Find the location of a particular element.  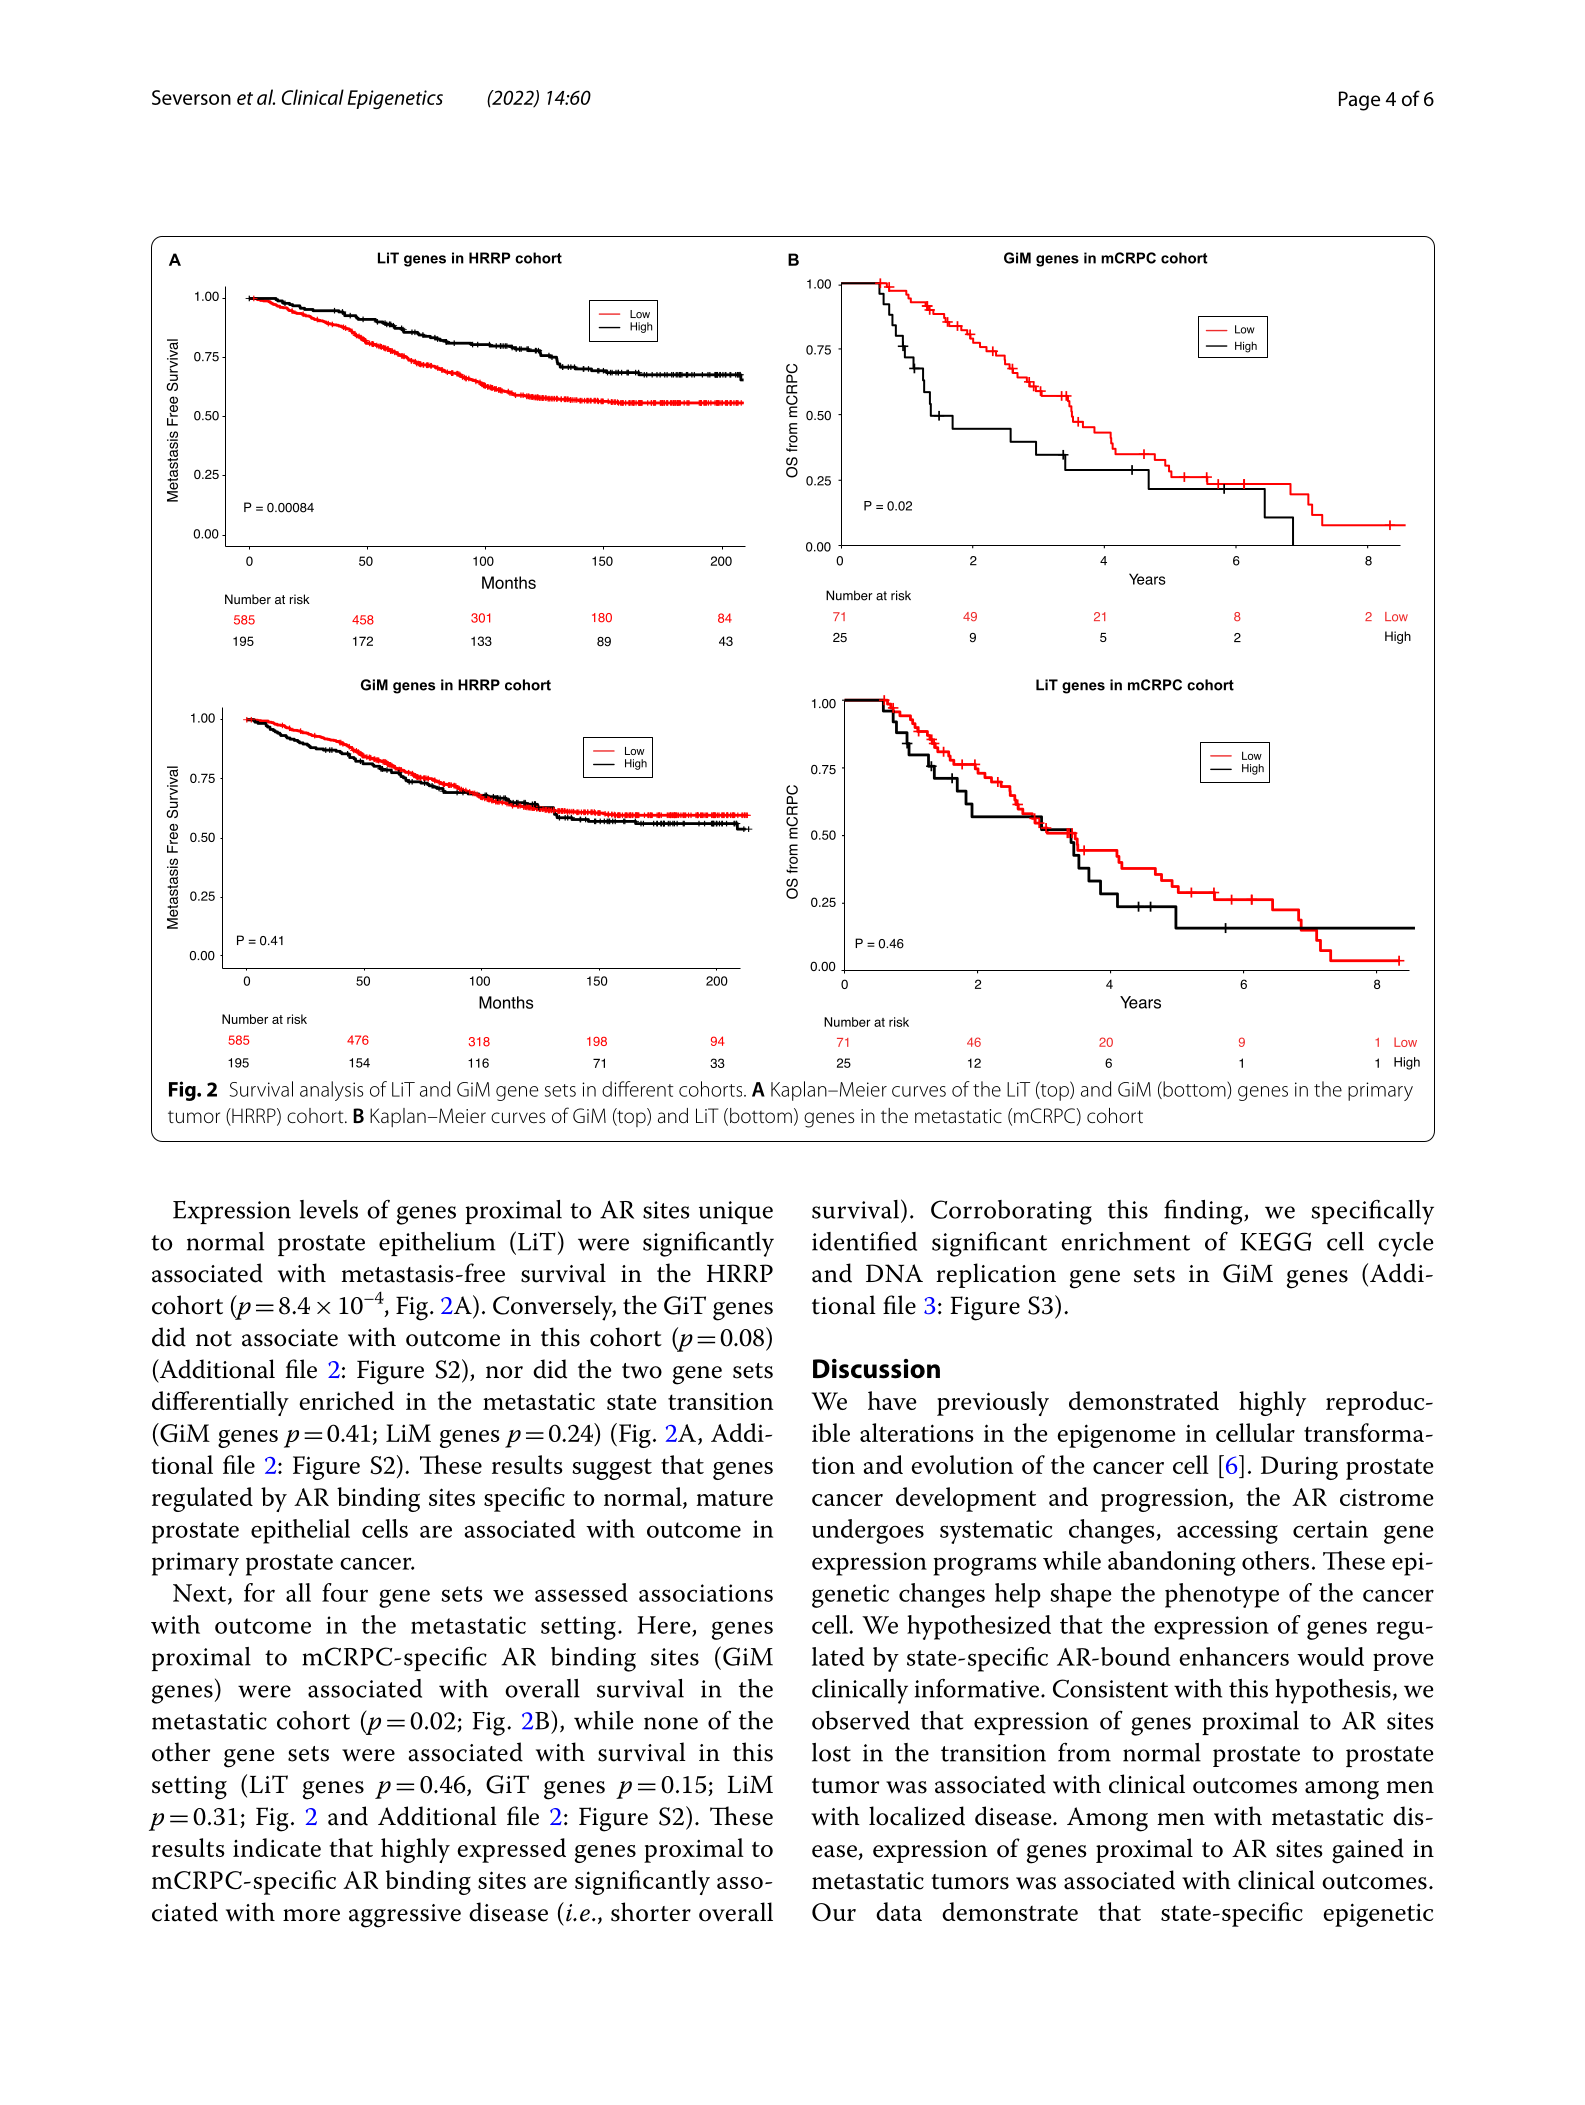

levels is located at coordinates (329, 1209).
